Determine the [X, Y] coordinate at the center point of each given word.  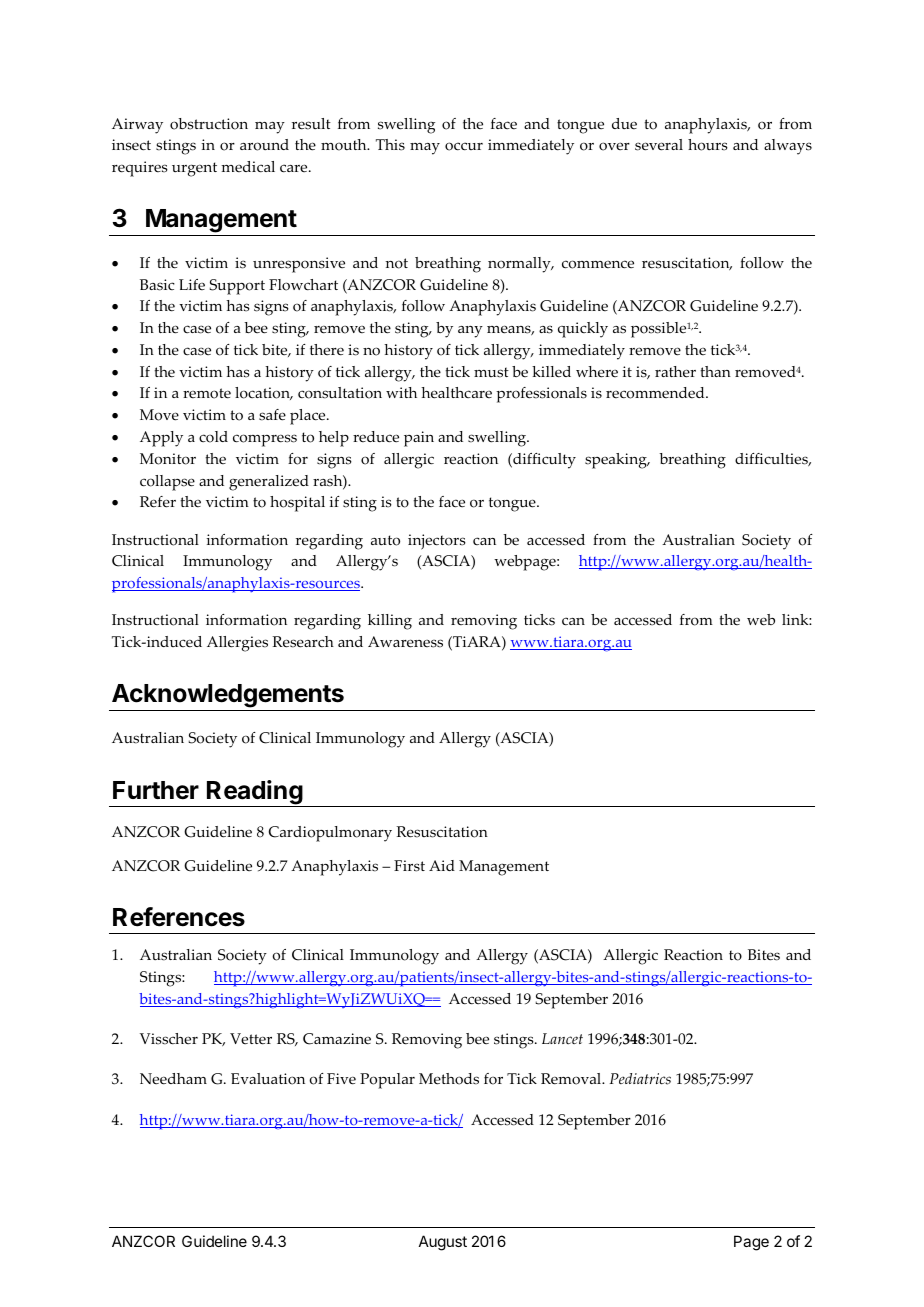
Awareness [405, 642]
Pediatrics [640, 1079]
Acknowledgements [228, 697]
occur [464, 146]
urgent [194, 169]
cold [213, 437]
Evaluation [268, 1079]
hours [708, 145]
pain [419, 439]
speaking [617, 461]
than [715, 371]
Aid [442, 865]
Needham [173, 1079]
